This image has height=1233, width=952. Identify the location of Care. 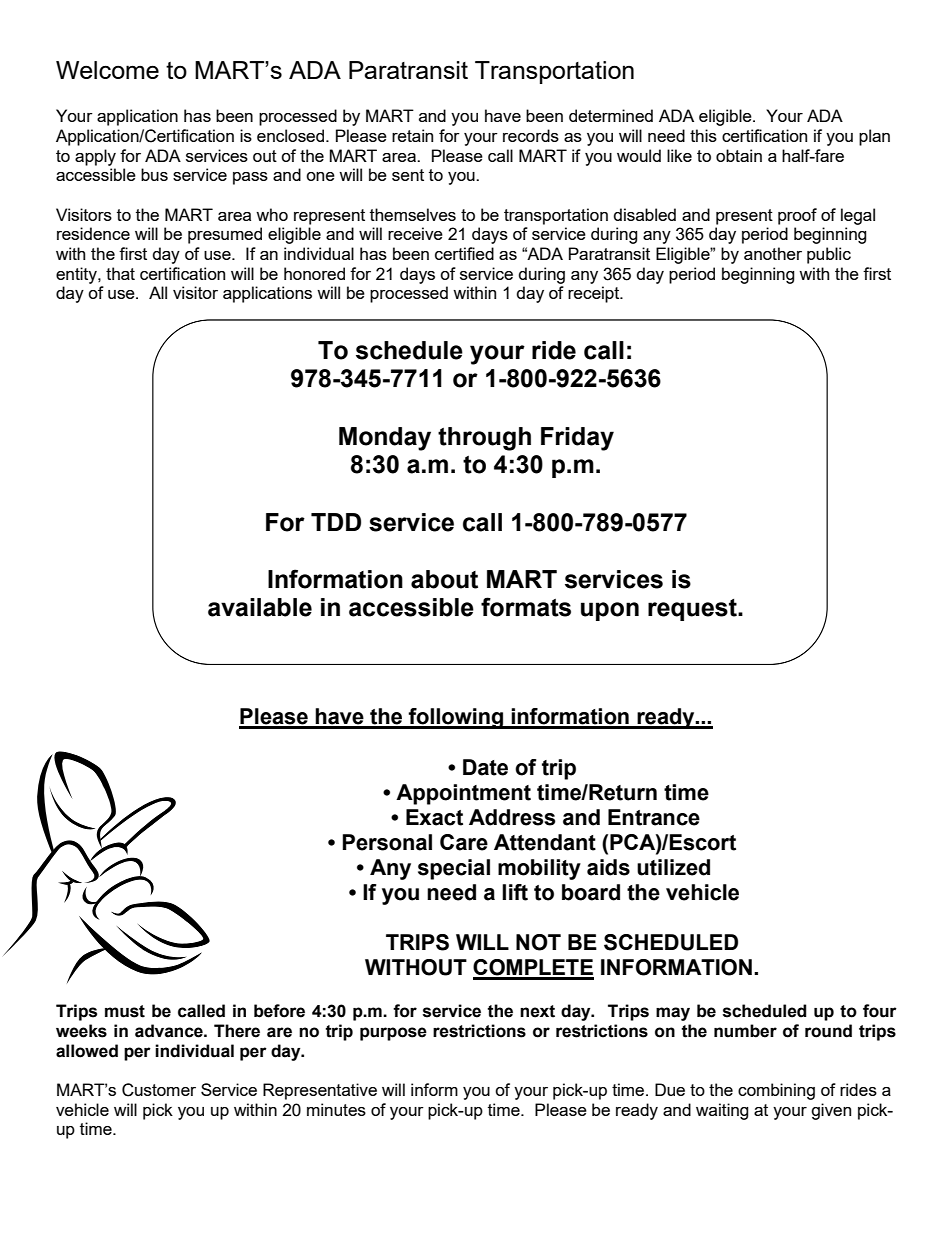
(464, 842).
